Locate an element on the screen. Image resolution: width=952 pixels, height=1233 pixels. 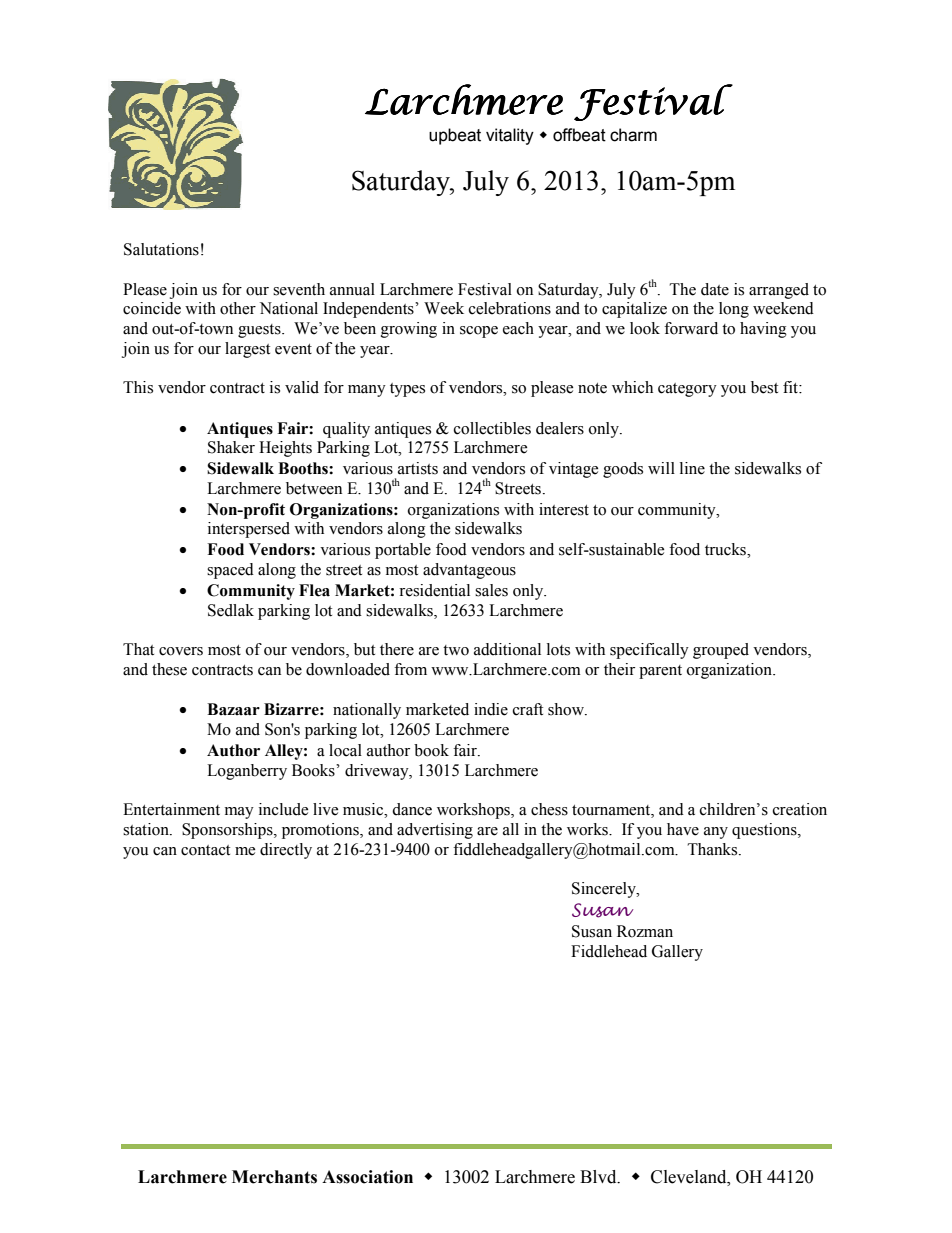
category is located at coordinates (687, 390).
